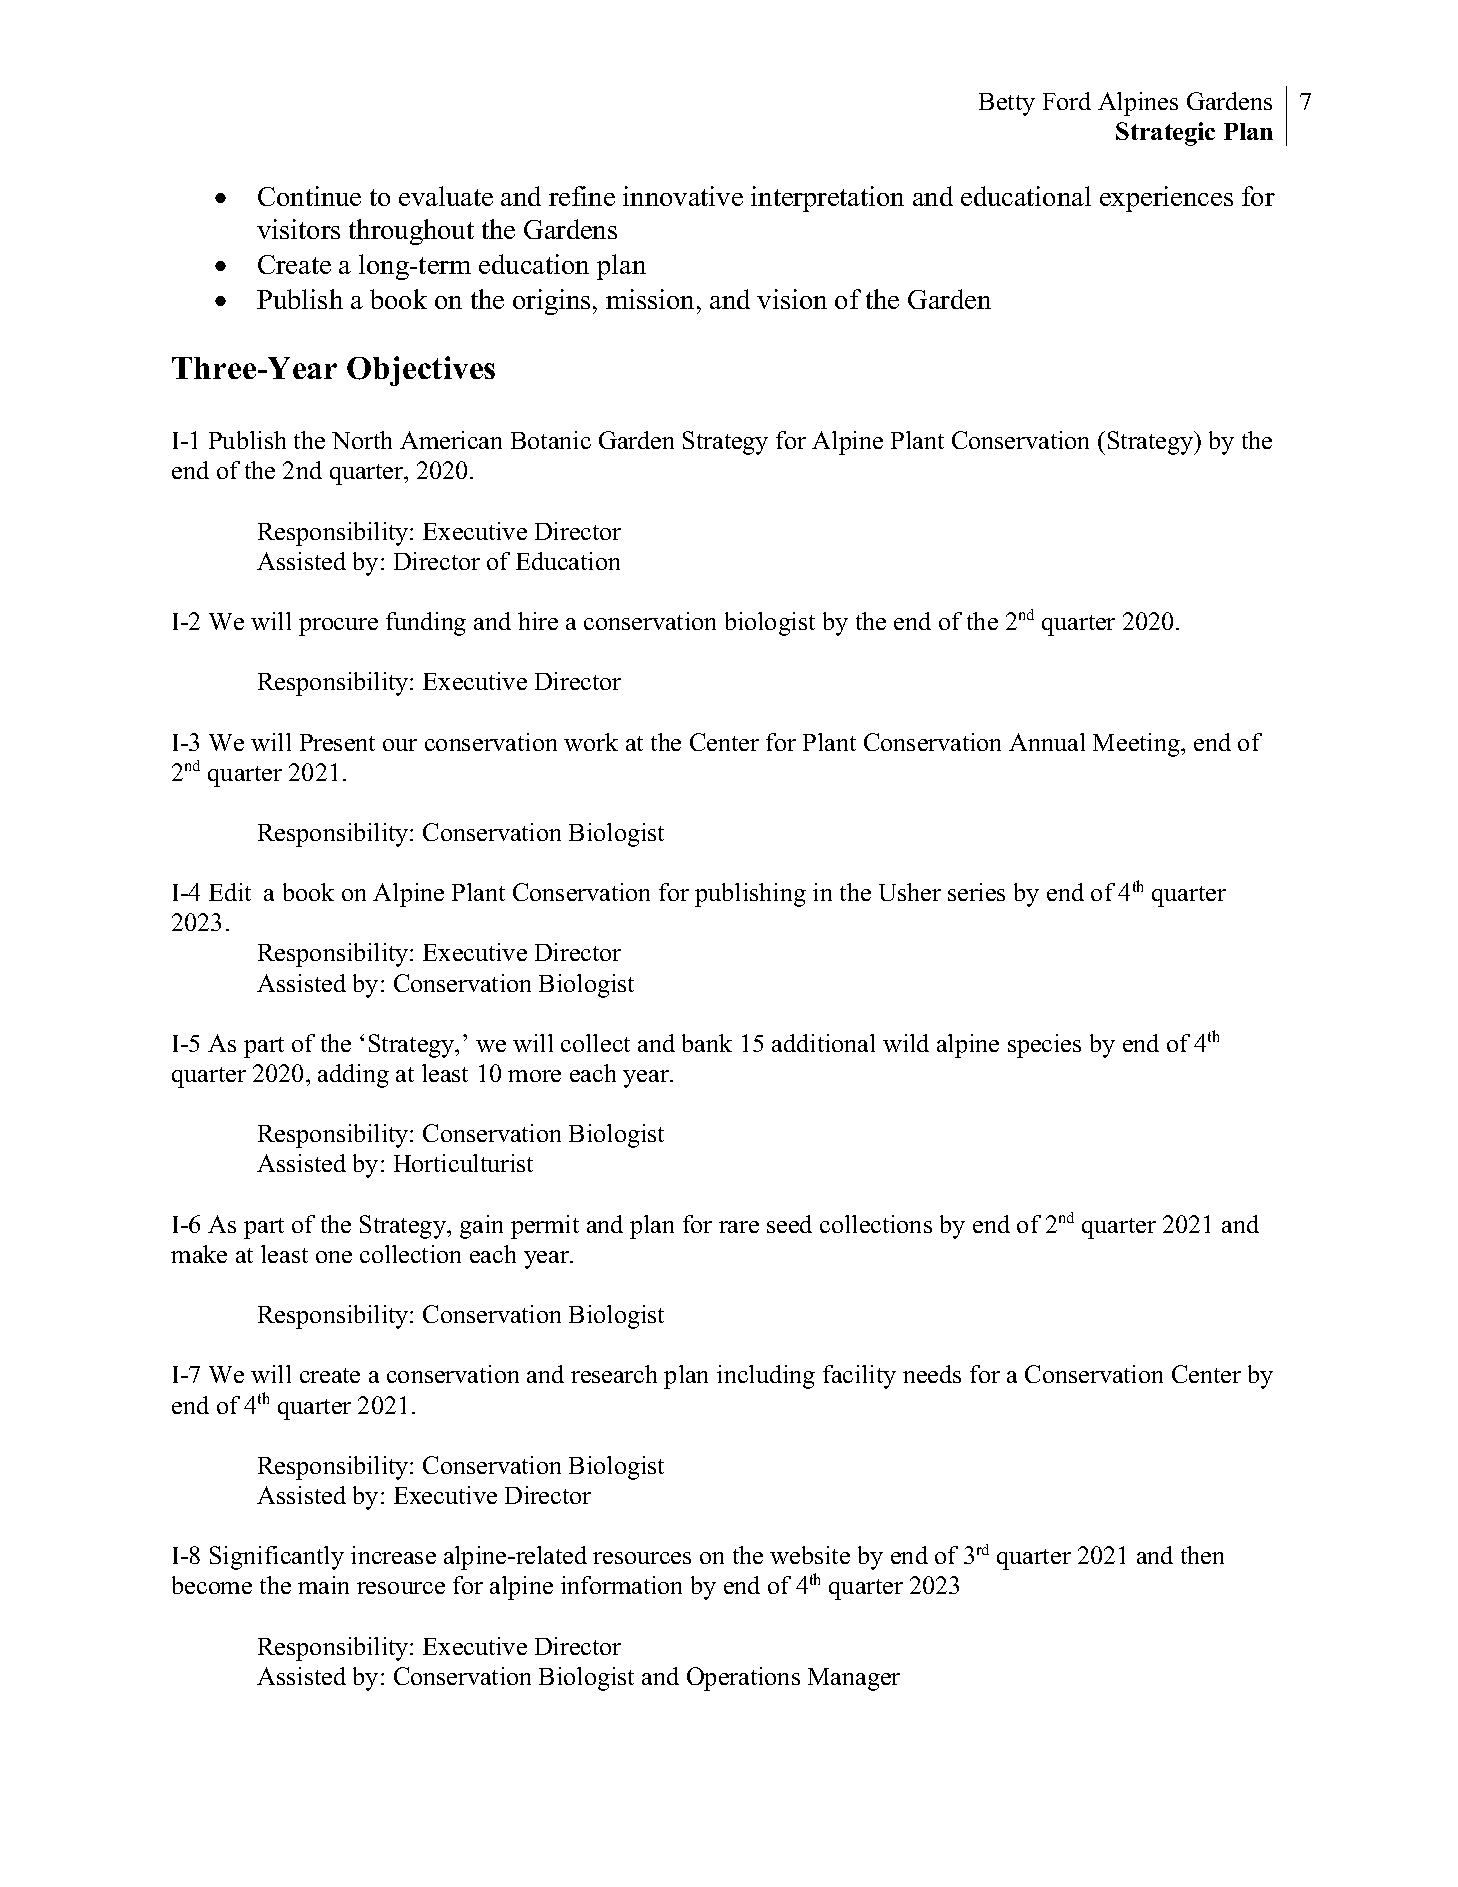  Describe the element at coordinates (739, 1227) in the screenshot. I see `rare` at that location.
